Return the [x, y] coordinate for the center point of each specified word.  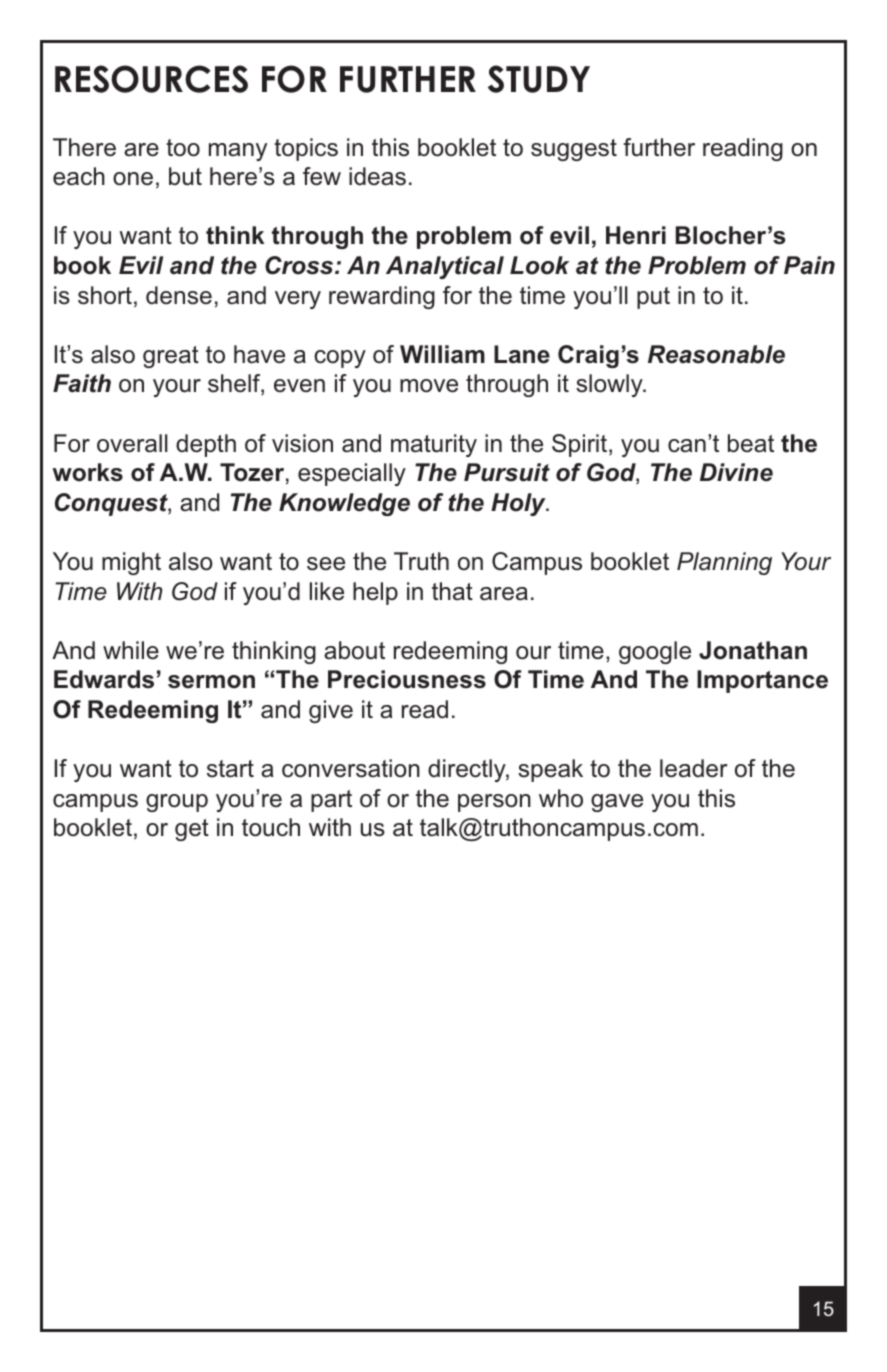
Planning [724, 563]
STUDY [539, 79]
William [442, 354]
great [171, 357]
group [177, 803]
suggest [574, 150]
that [452, 591]
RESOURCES [151, 79]
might [131, 563]
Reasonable [716, 354]
